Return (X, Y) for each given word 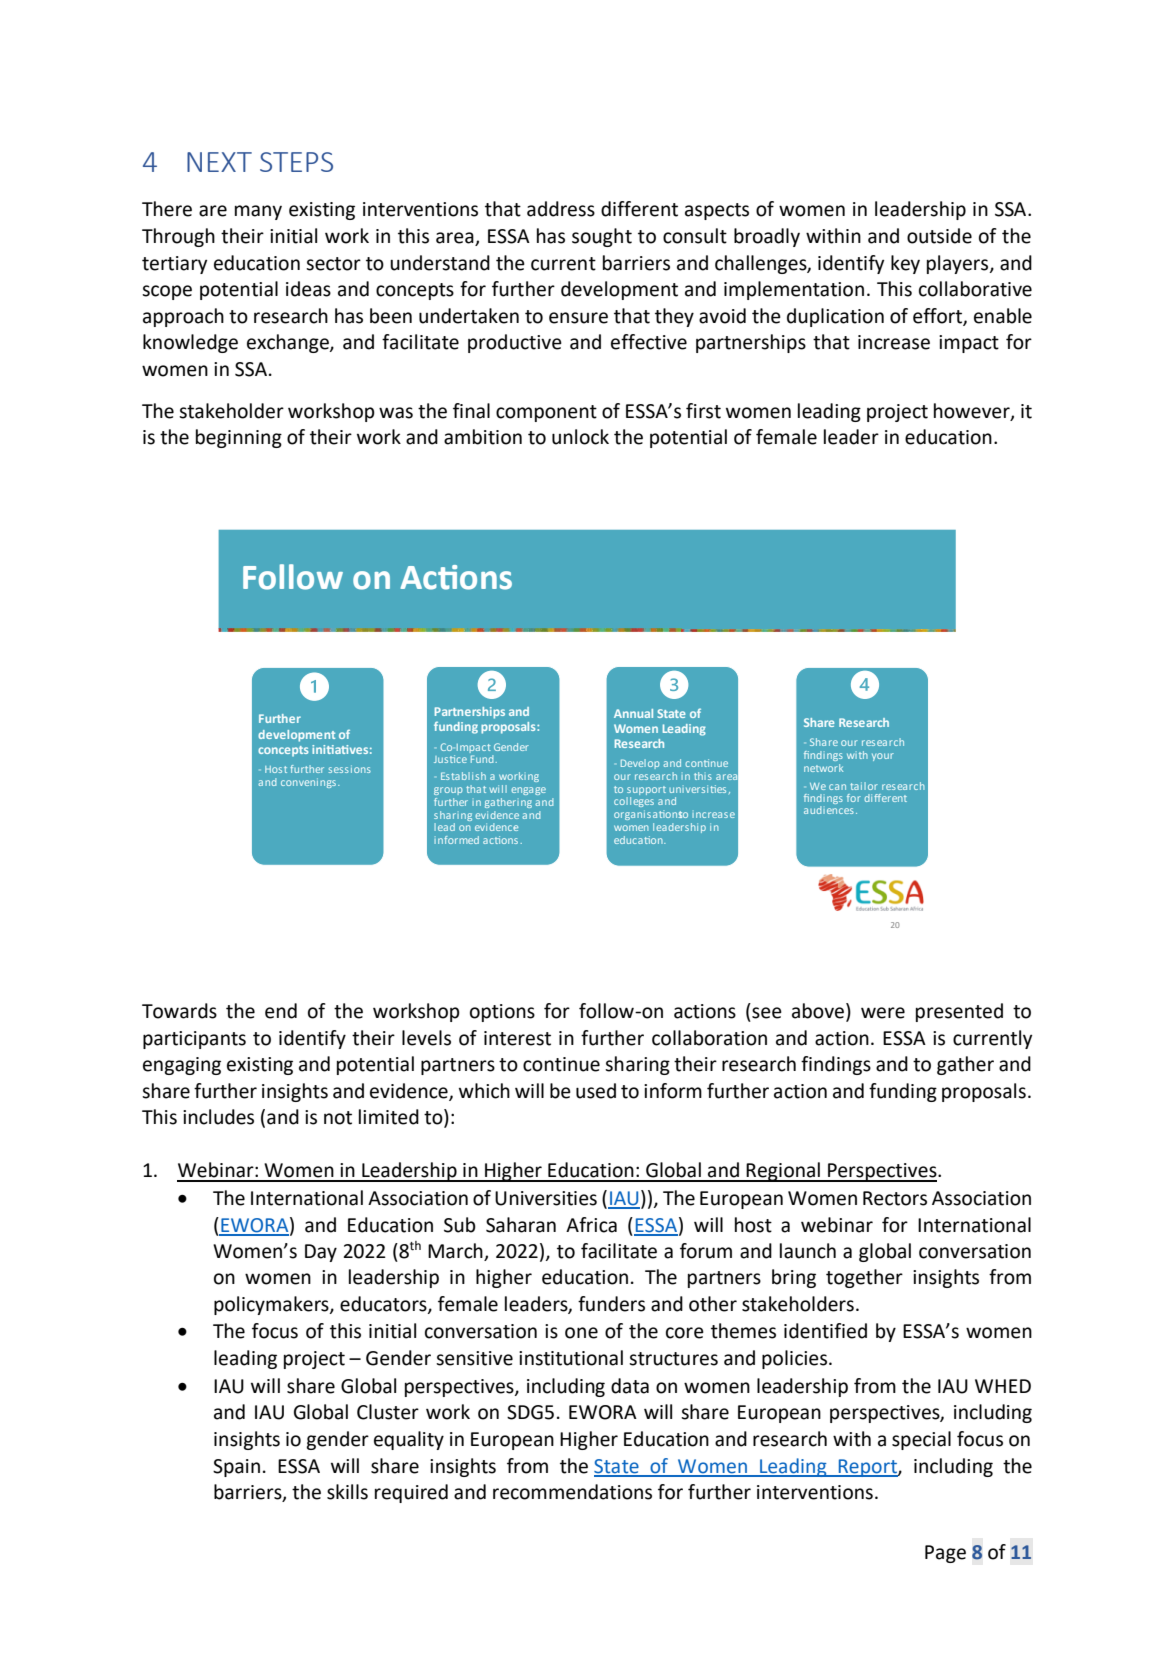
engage (528, 791)
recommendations (572, 1492)
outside (939, 236)
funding (903, 1092)
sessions (350, 769)
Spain (236, 1468)
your (883, 757)
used (596, 1091)
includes (218, 1117)
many (258, 212)
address (561, 209)
